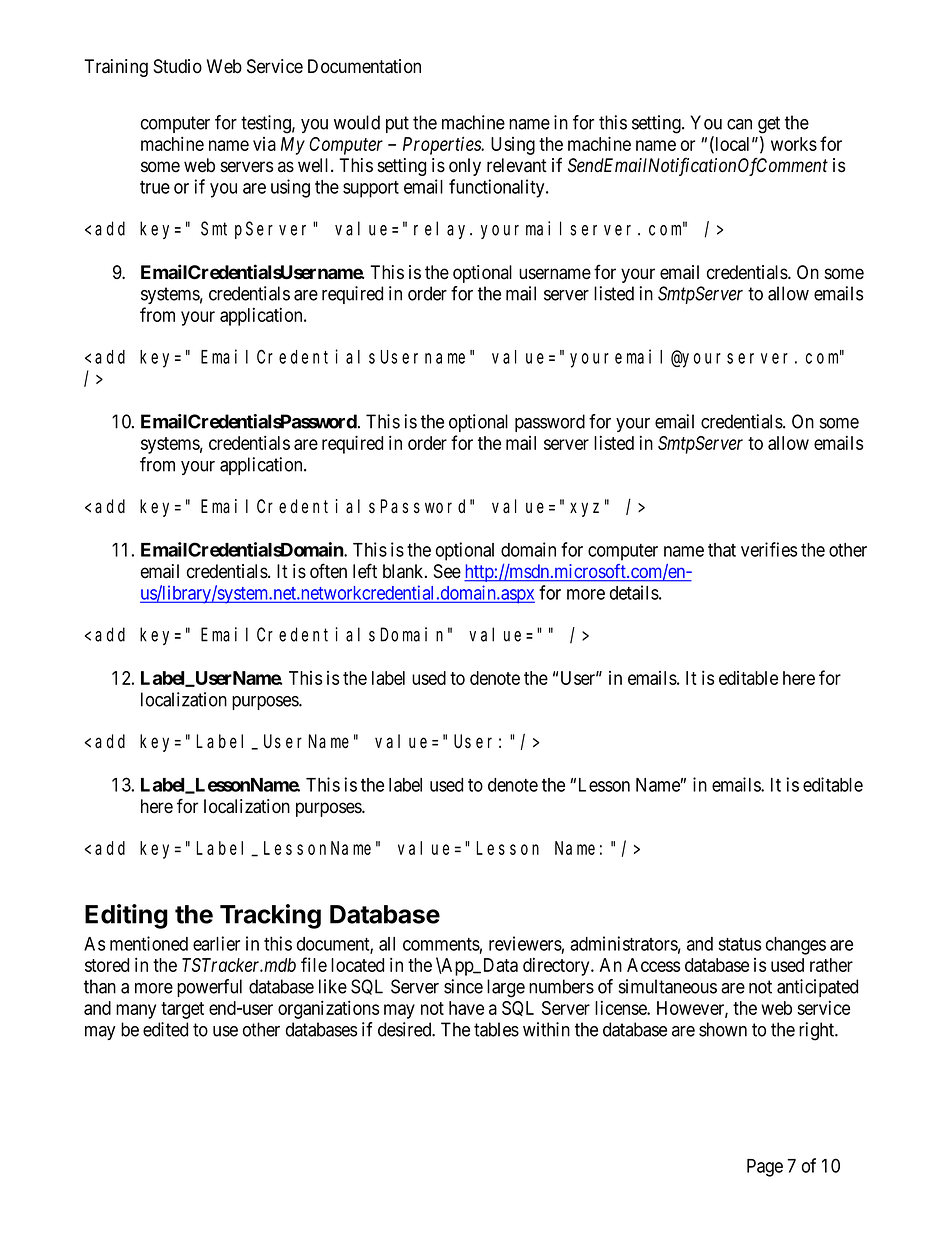  Describe the element at coordinates (769, 549) in the page. I see `verifies` at that location.
